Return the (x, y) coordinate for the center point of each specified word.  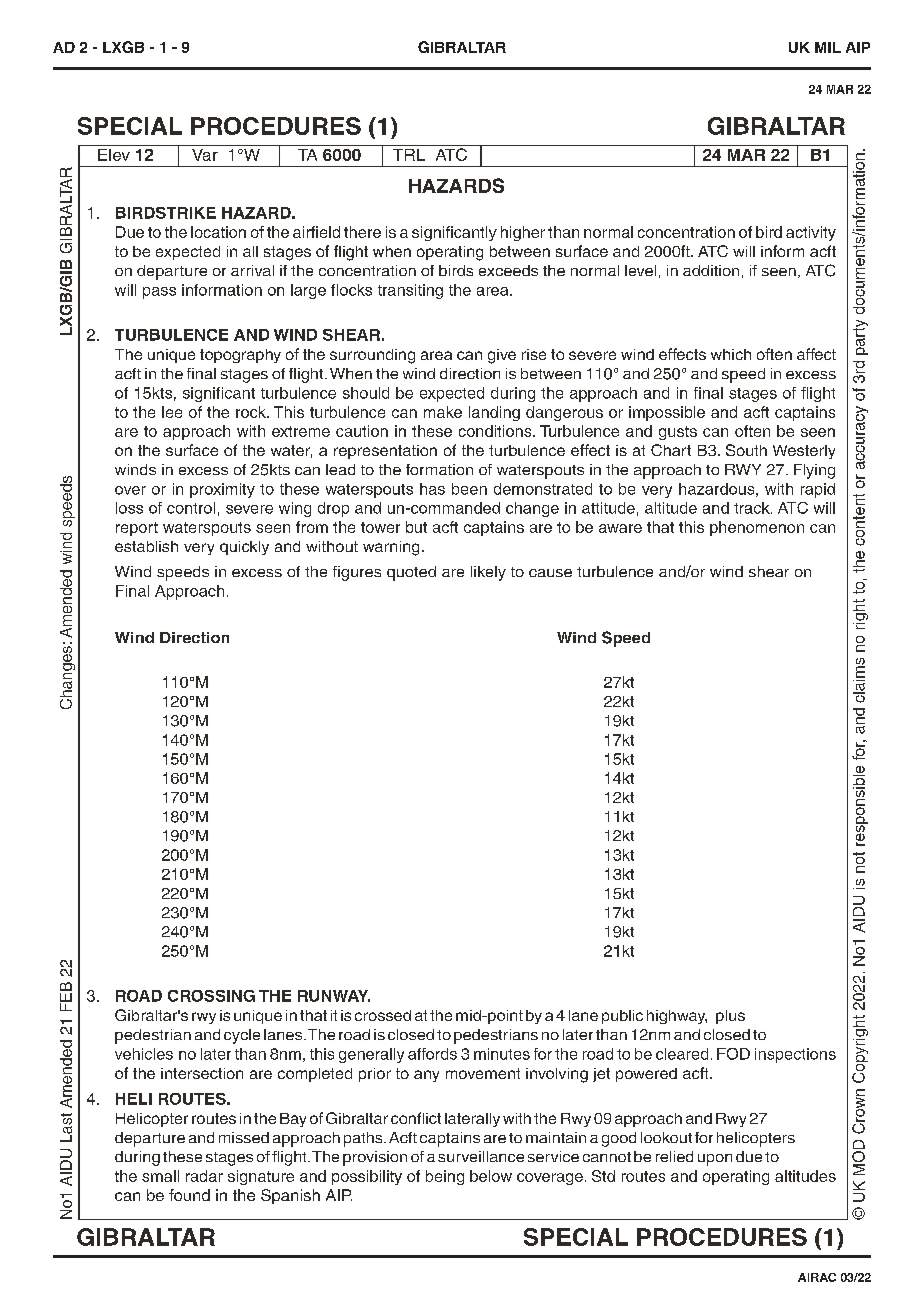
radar (204, 1176)
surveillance (481, 1156)
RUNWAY (334, 996)
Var (205, 155)
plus (730, 1017)
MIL (828, 47)
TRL (409, 155)
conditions (496, 431)
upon (715, 1160)
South (746, 450)
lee (172, 412)
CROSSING (211, 996)
